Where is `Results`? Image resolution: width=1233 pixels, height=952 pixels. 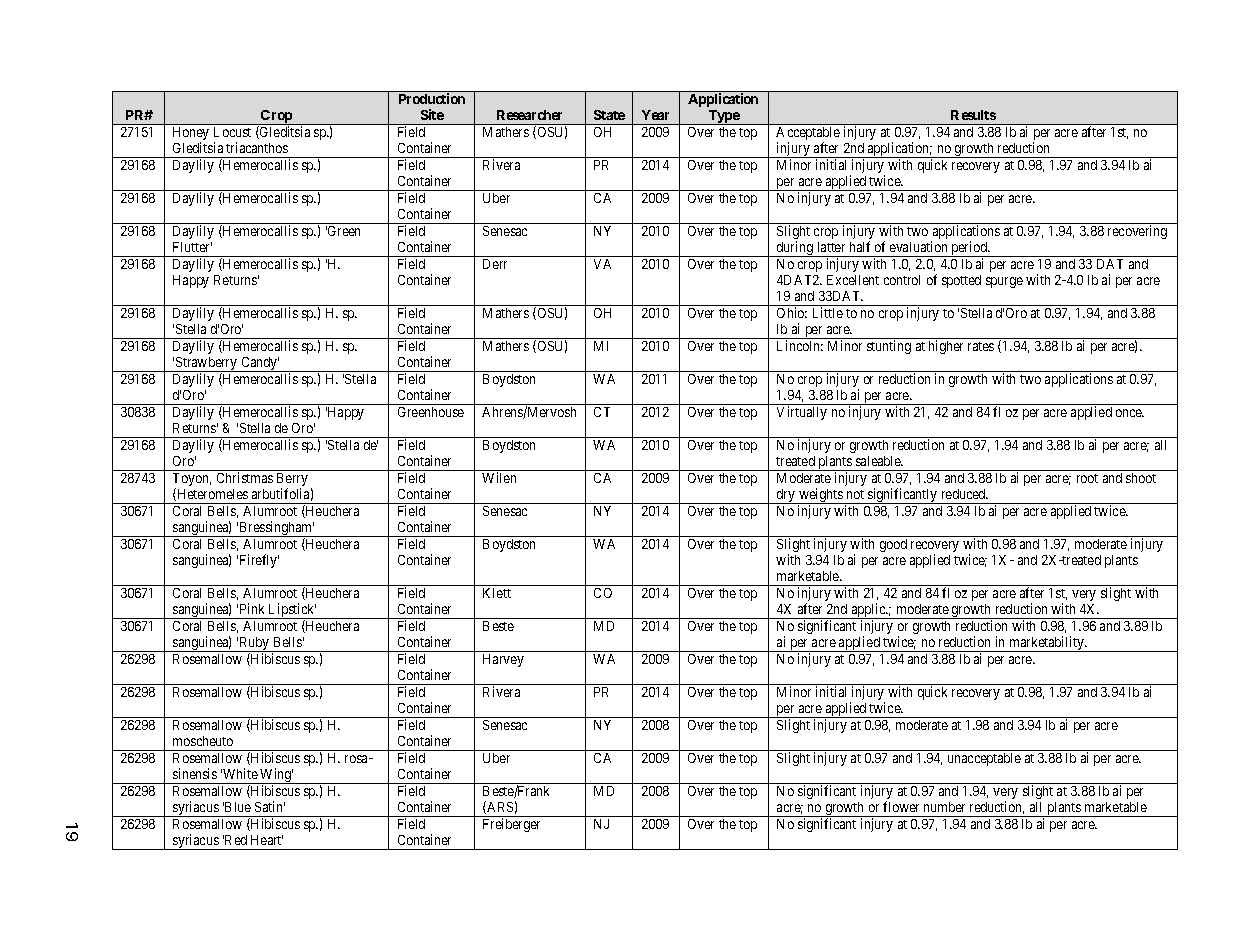 Results is located at coordinates (973, 115).
